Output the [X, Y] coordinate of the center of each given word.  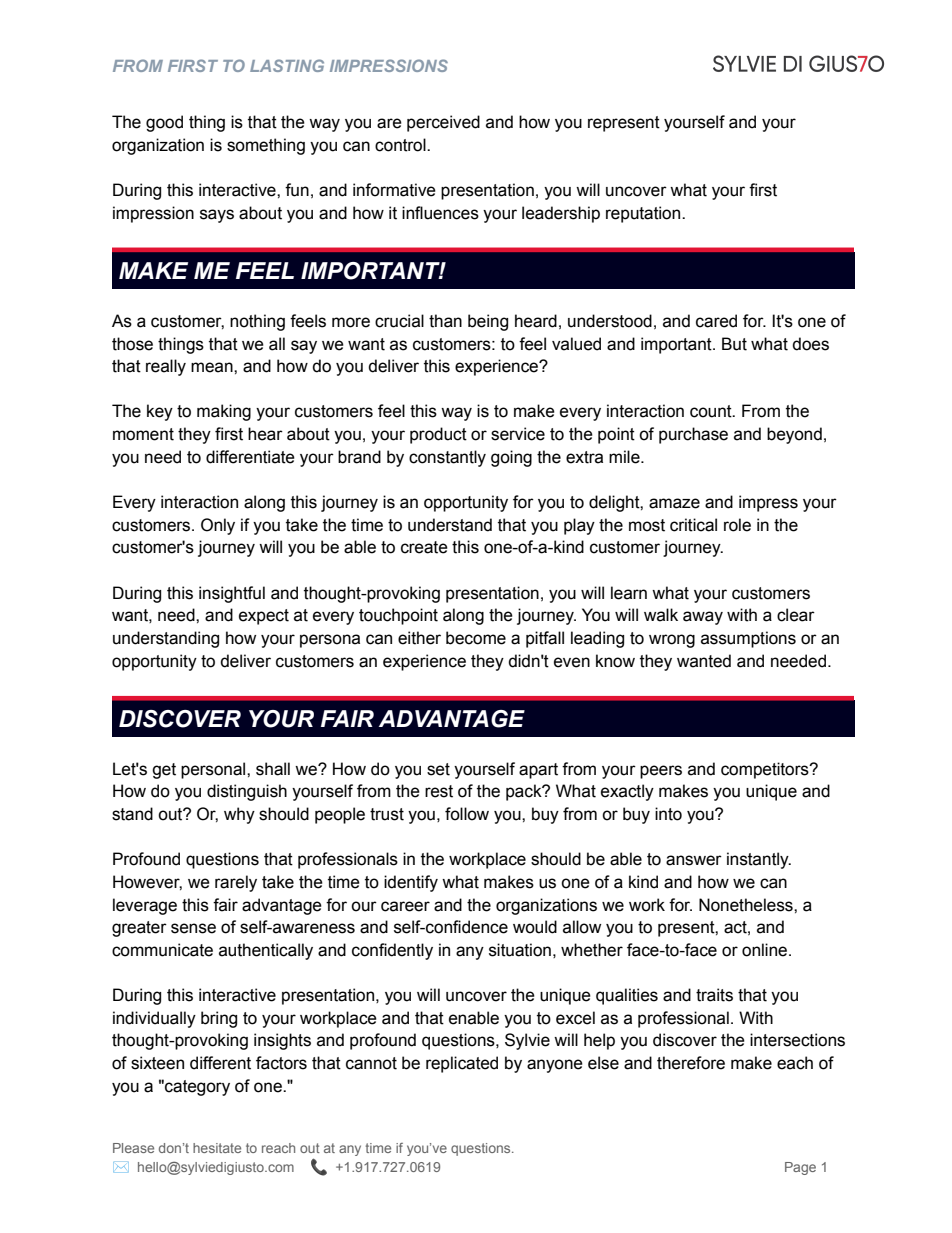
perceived [443, 123]
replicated [462, 1064]
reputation [644, 214]
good [164, 123]
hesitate [217, 1148]
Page [800, 1168]
